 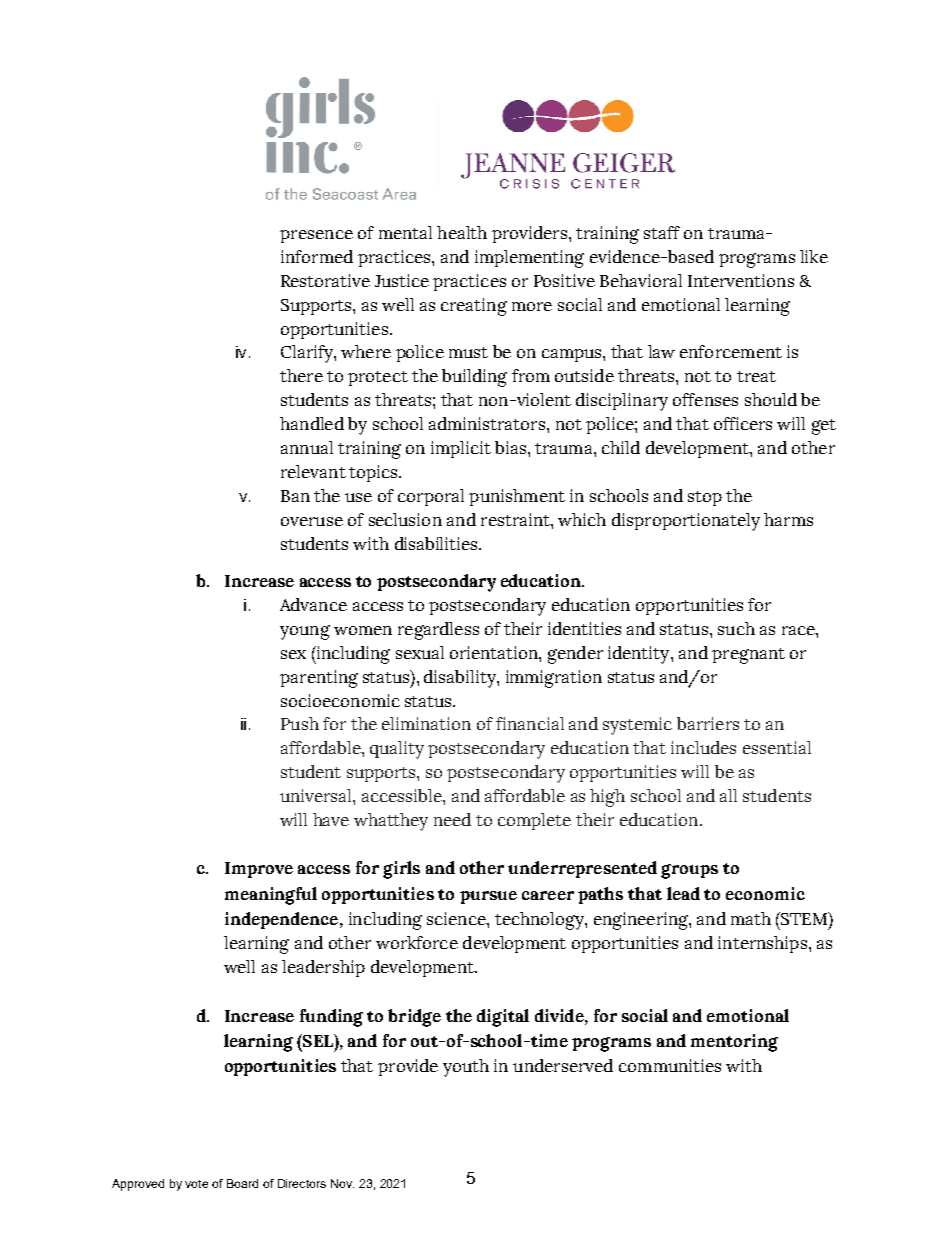 What do you see at coordinates (461, 679) in the screenshot?
I see `disability` at bounding box center [461, 679].
